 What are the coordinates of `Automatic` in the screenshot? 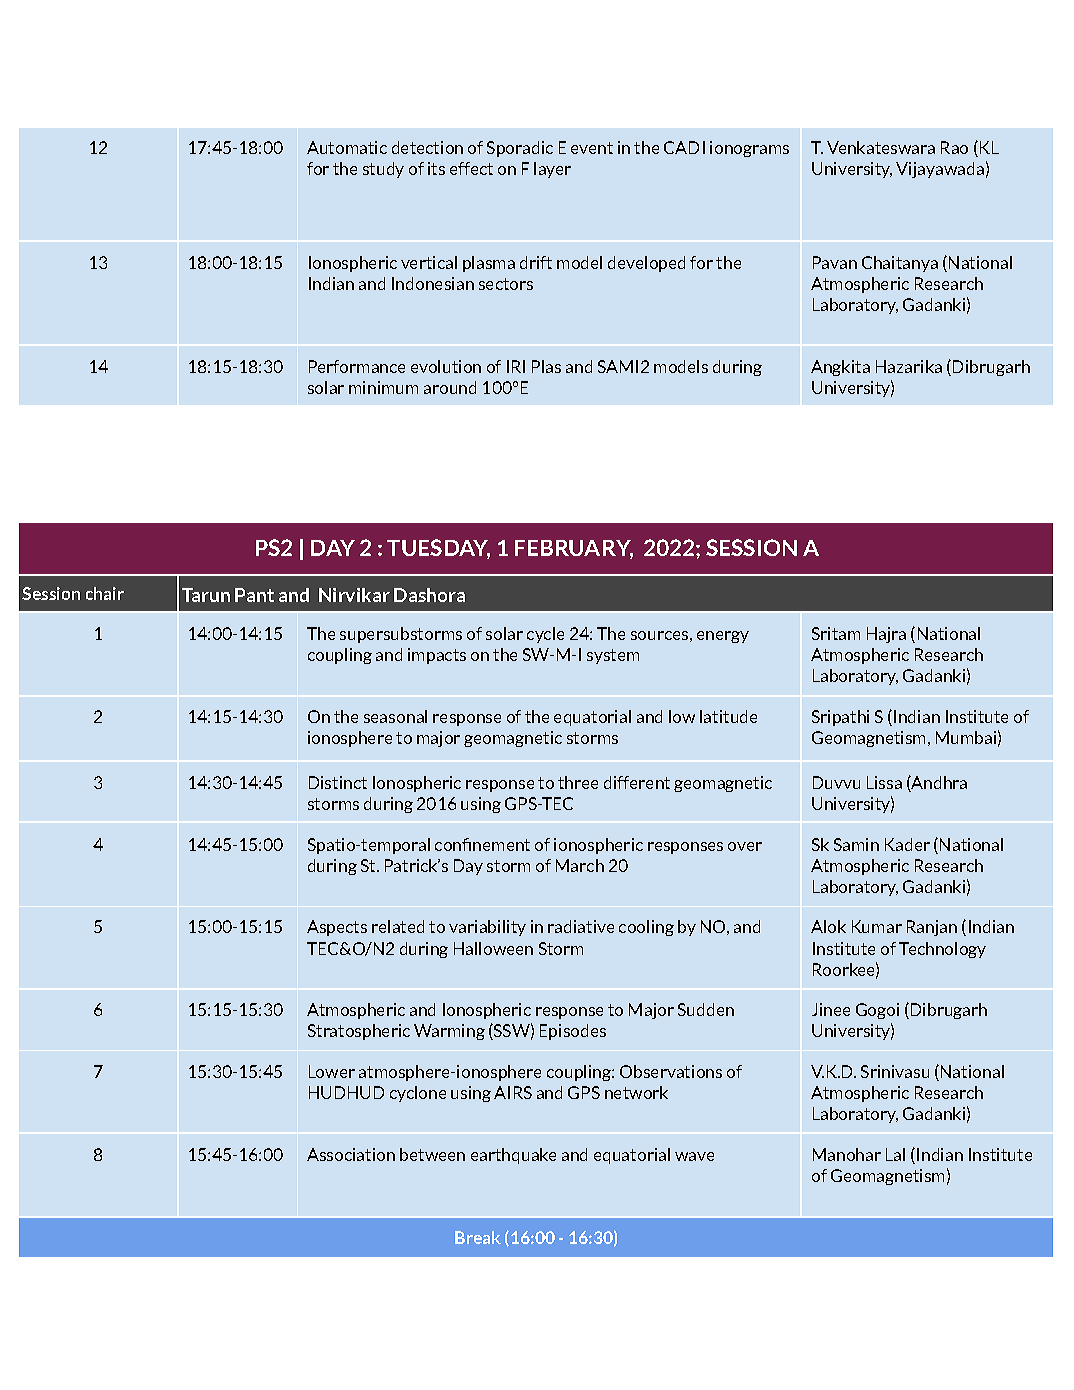 It's located at (347, 147).
